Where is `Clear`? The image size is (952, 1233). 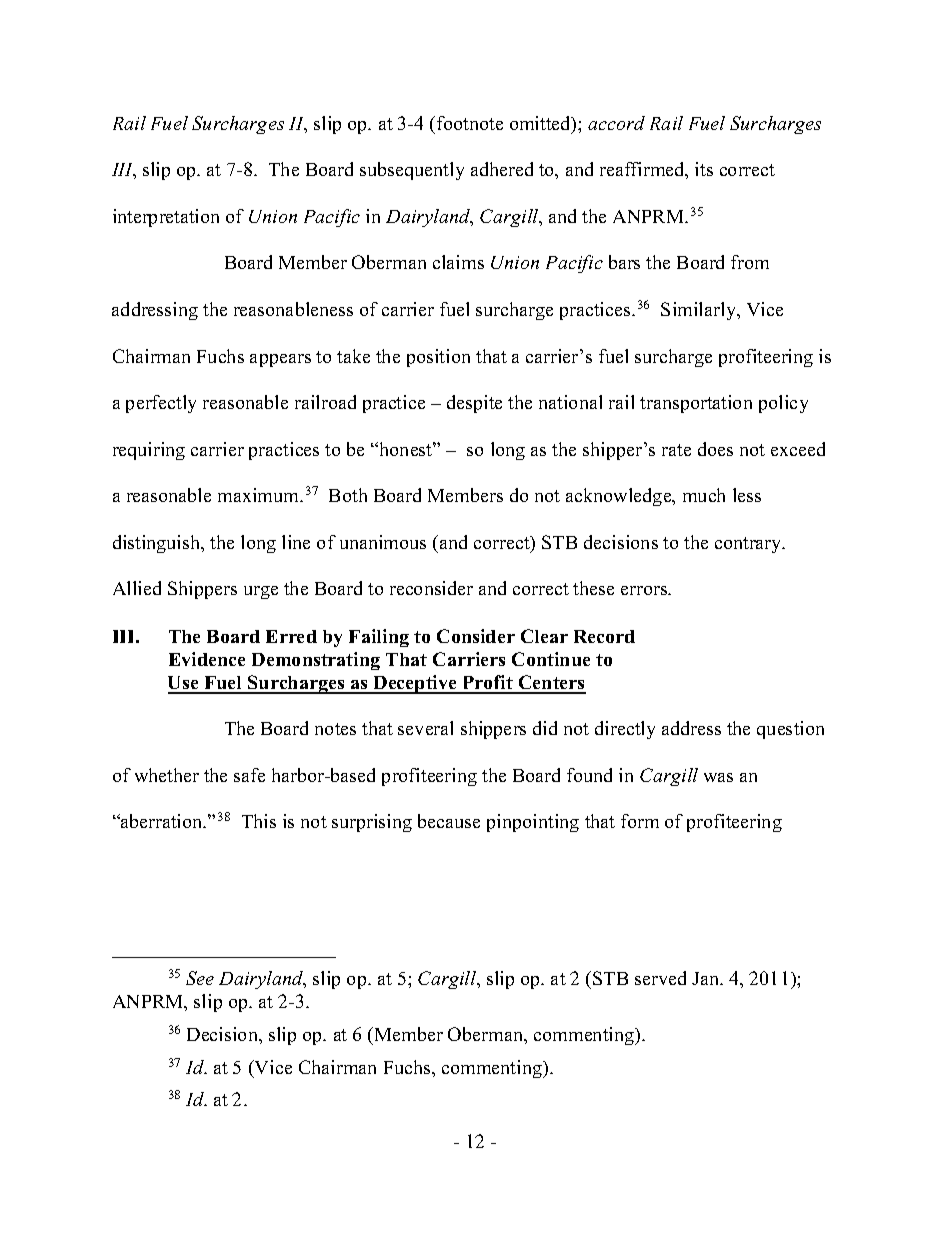 Clear is located at coordinates (544, 636).
